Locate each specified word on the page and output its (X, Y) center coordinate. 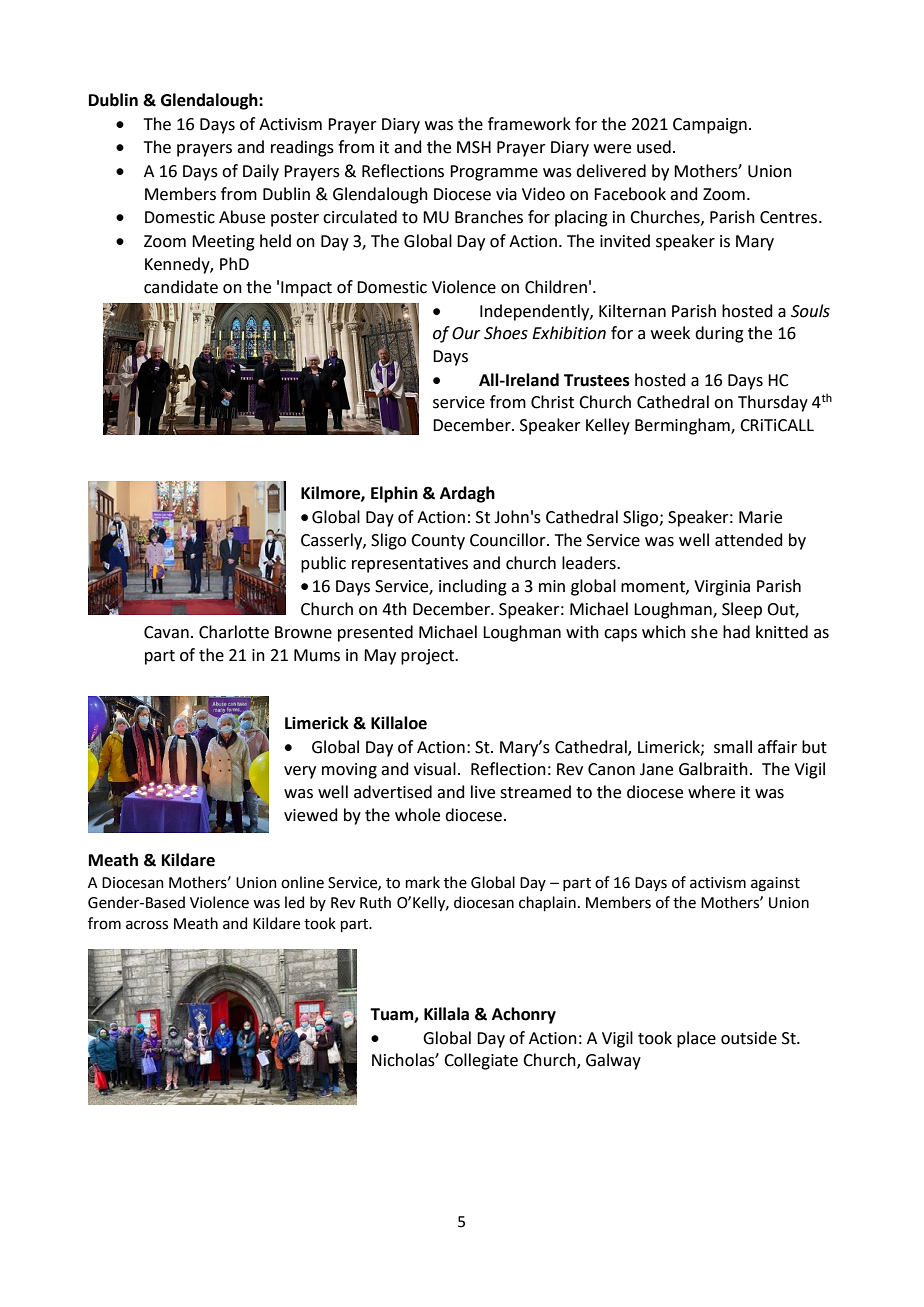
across (147, 925)
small (733, 747)
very (300, 772)
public (323, 564)
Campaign (710, 126)
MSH (474, 147)
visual (435, 769)
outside (749, 1038)
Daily (261, 172)
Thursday (773, 403)
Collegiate (481, 1061)
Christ (552, 402)
